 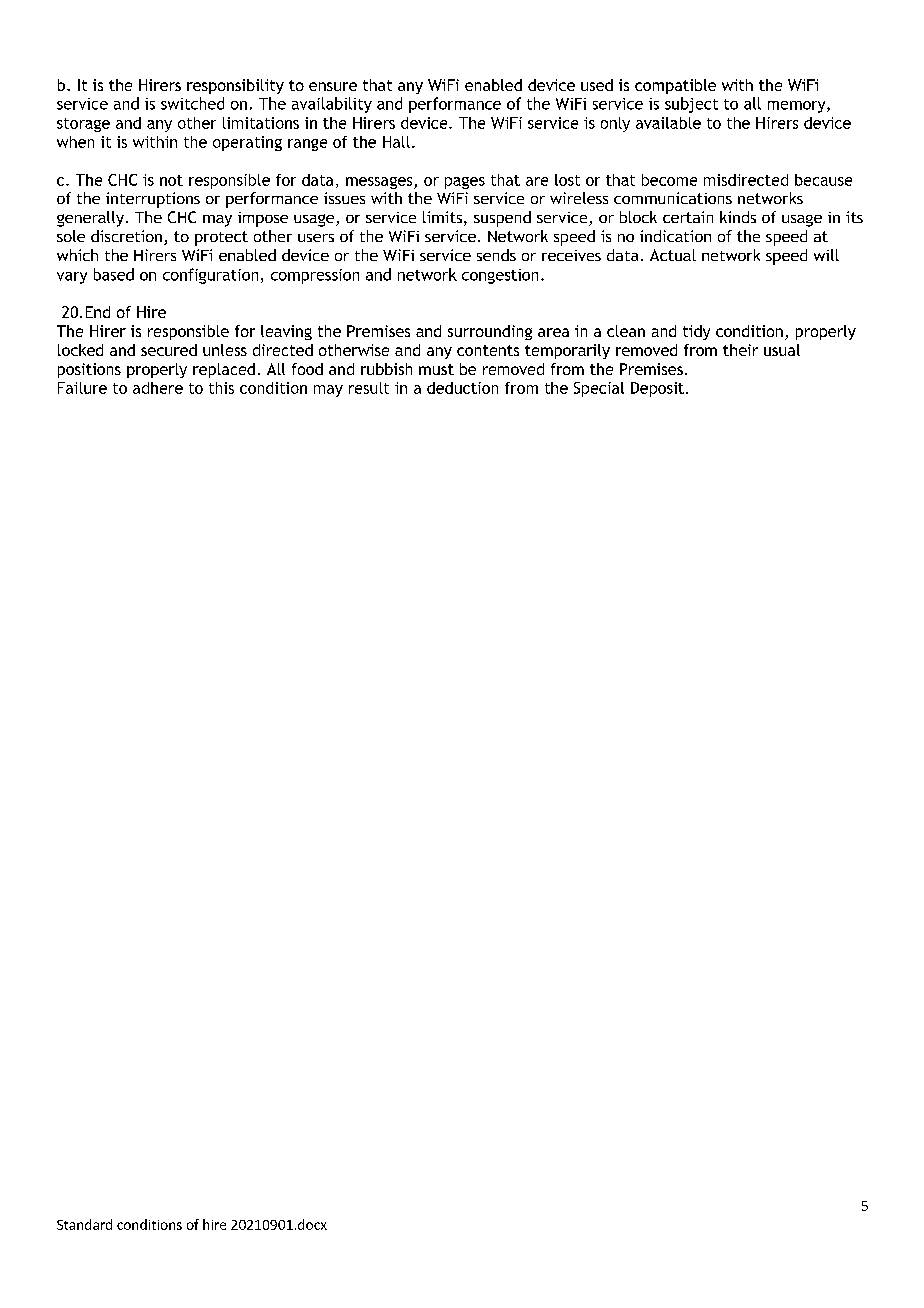 I want to click on result, so click(x=369, y=388).
